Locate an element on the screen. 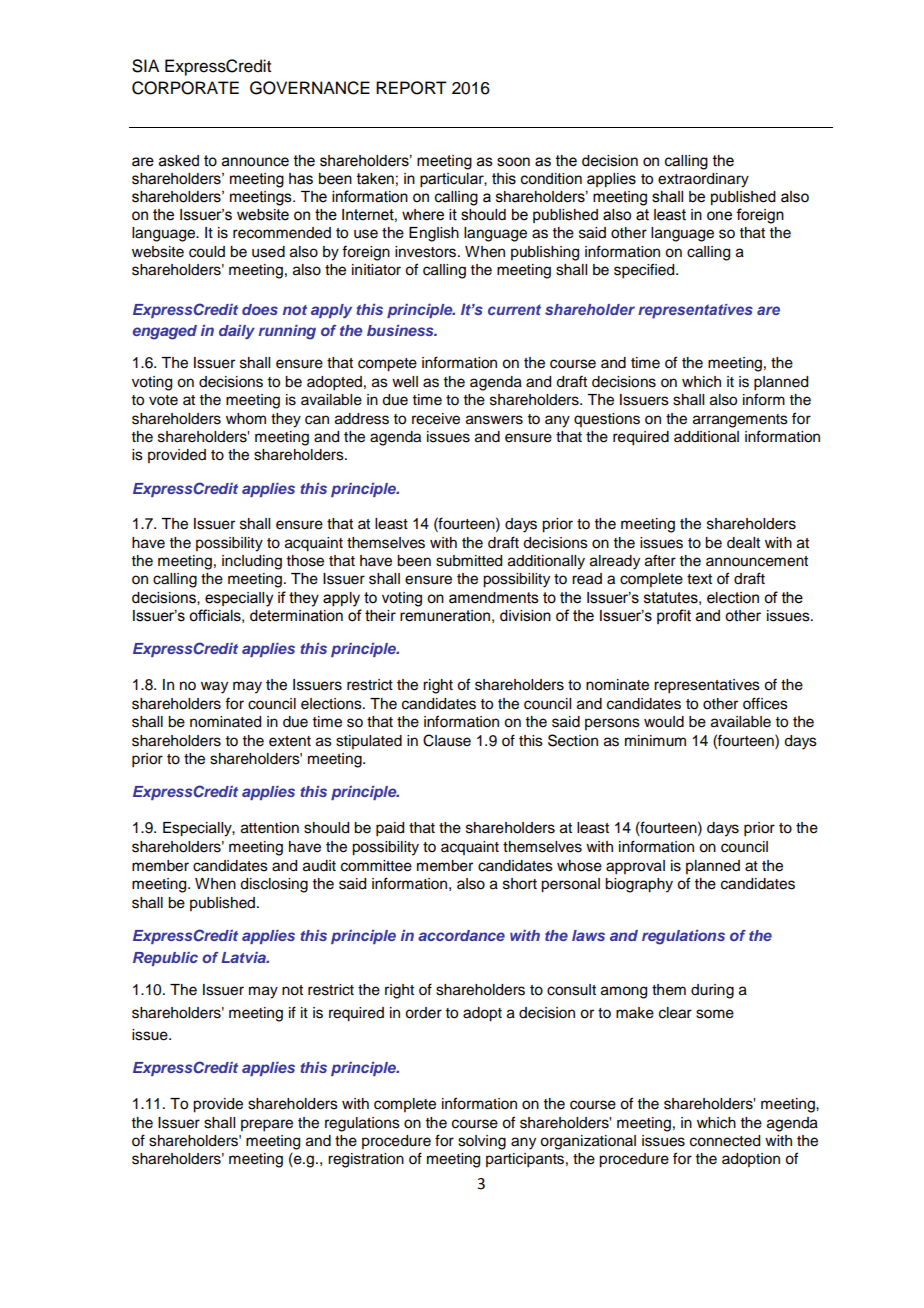 The width and height of the screenshot is (924, 1308). CORPORATE is located at coordinates (185, 88).
